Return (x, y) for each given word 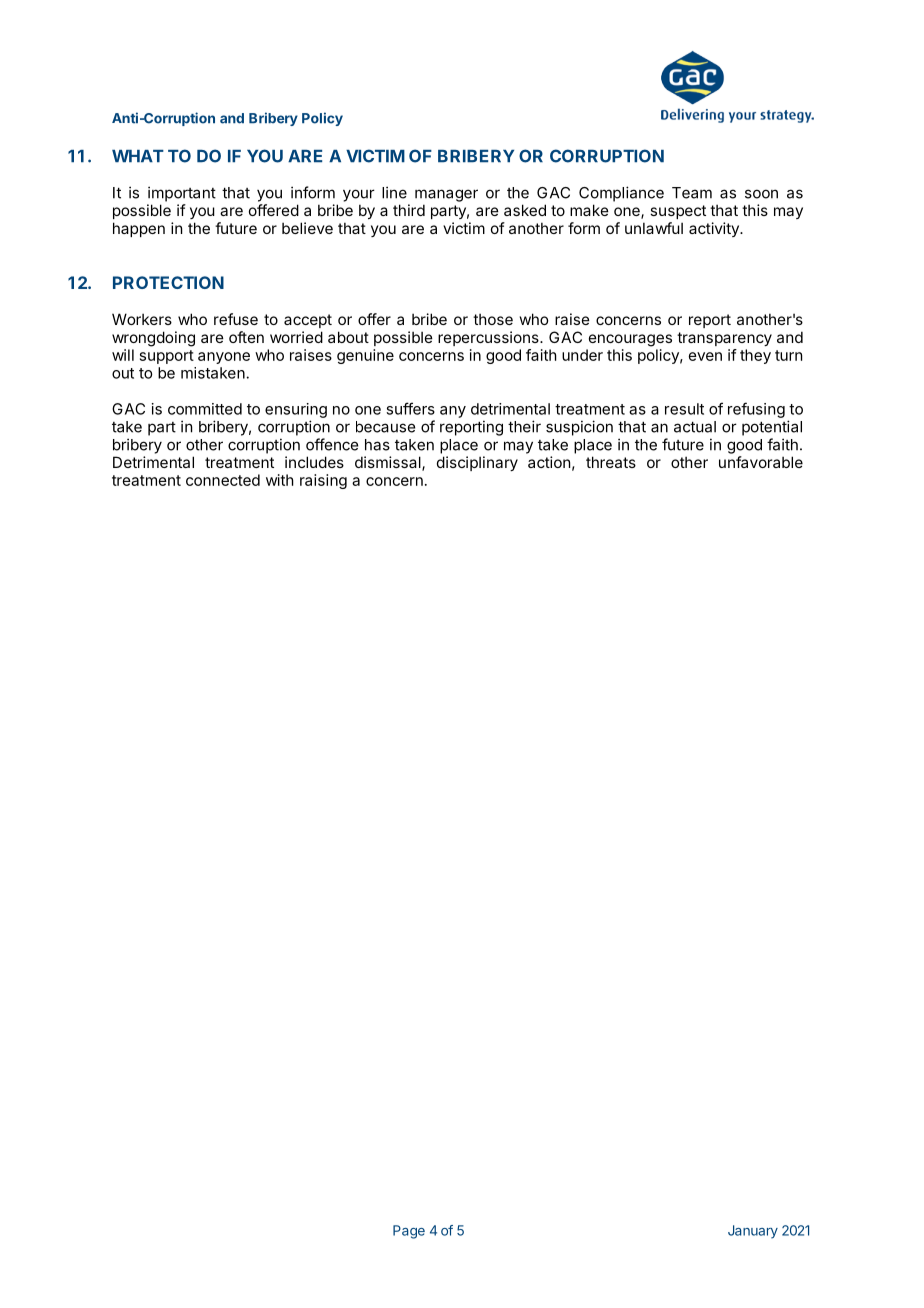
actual (695, 427)
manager (446, 195)
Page (409, 1232)
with (280, 480)
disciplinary (477, 463)
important (182, 194)
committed (205, 409)
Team (692, 193)
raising (323, 481)
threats (611, 462)
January (753, 1232)
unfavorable (761, 462)
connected (223, 480)
